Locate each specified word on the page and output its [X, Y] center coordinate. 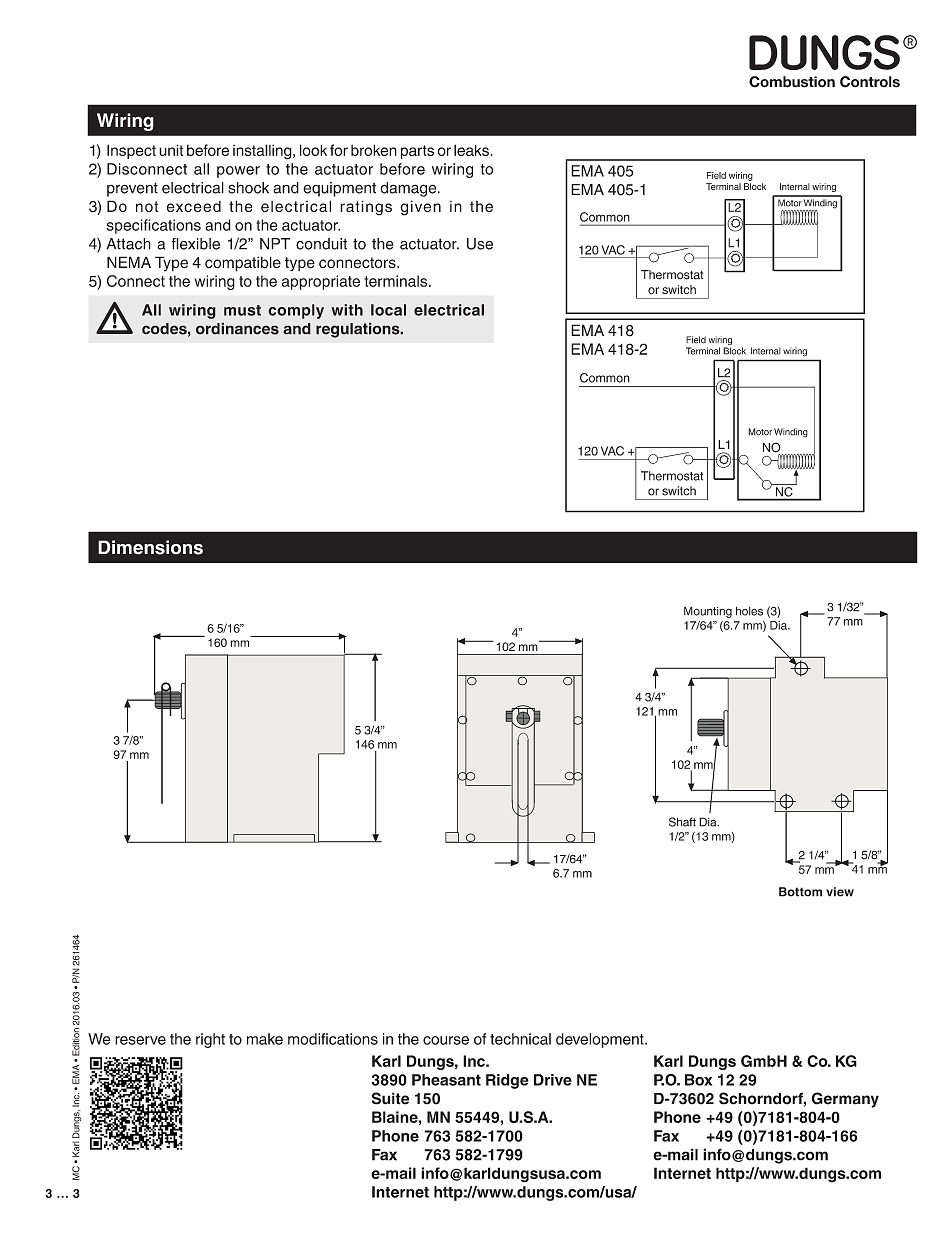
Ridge [507, 1081]
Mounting [708, 612]
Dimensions [150, 547]
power [238, 172]
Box [698, 1080]
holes [749, 611]
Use [480, 244]
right [210, 1040]
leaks [471, 150]
